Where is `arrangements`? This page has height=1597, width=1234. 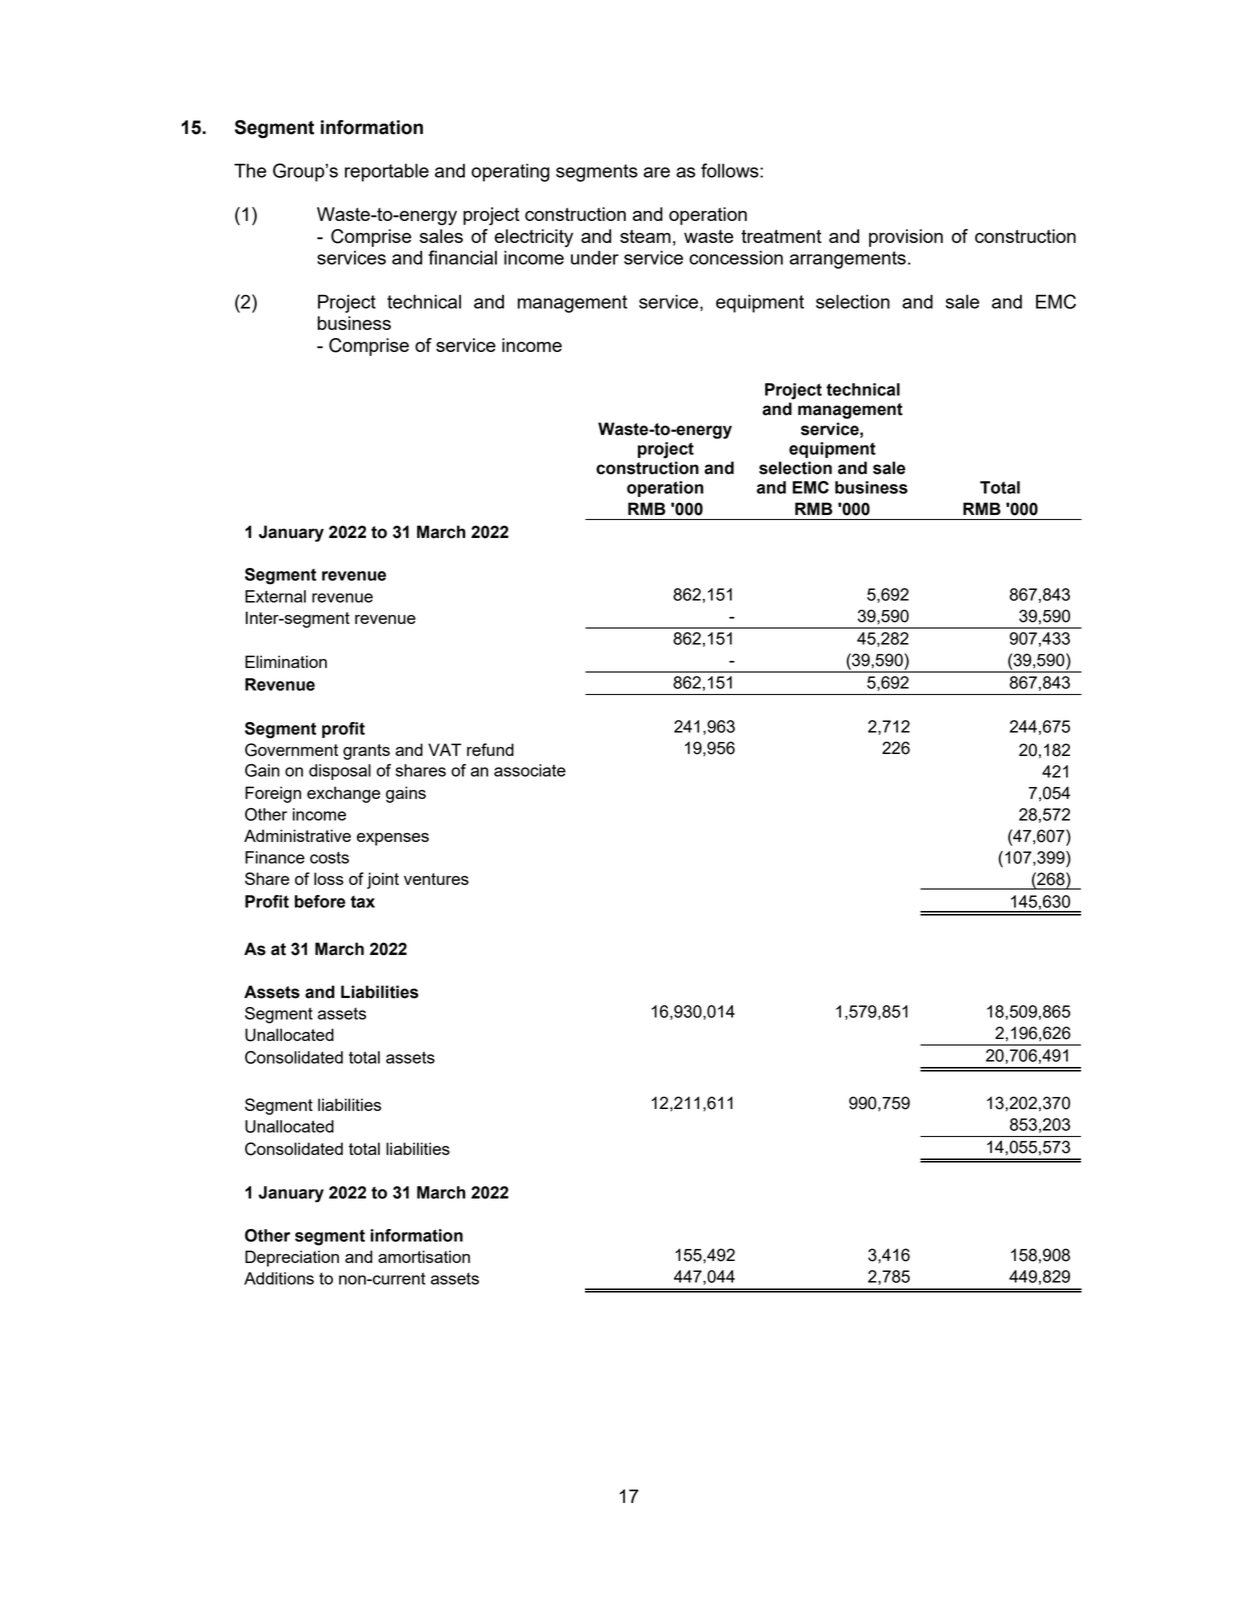 arrangements is located at coordinates (848, 260).
